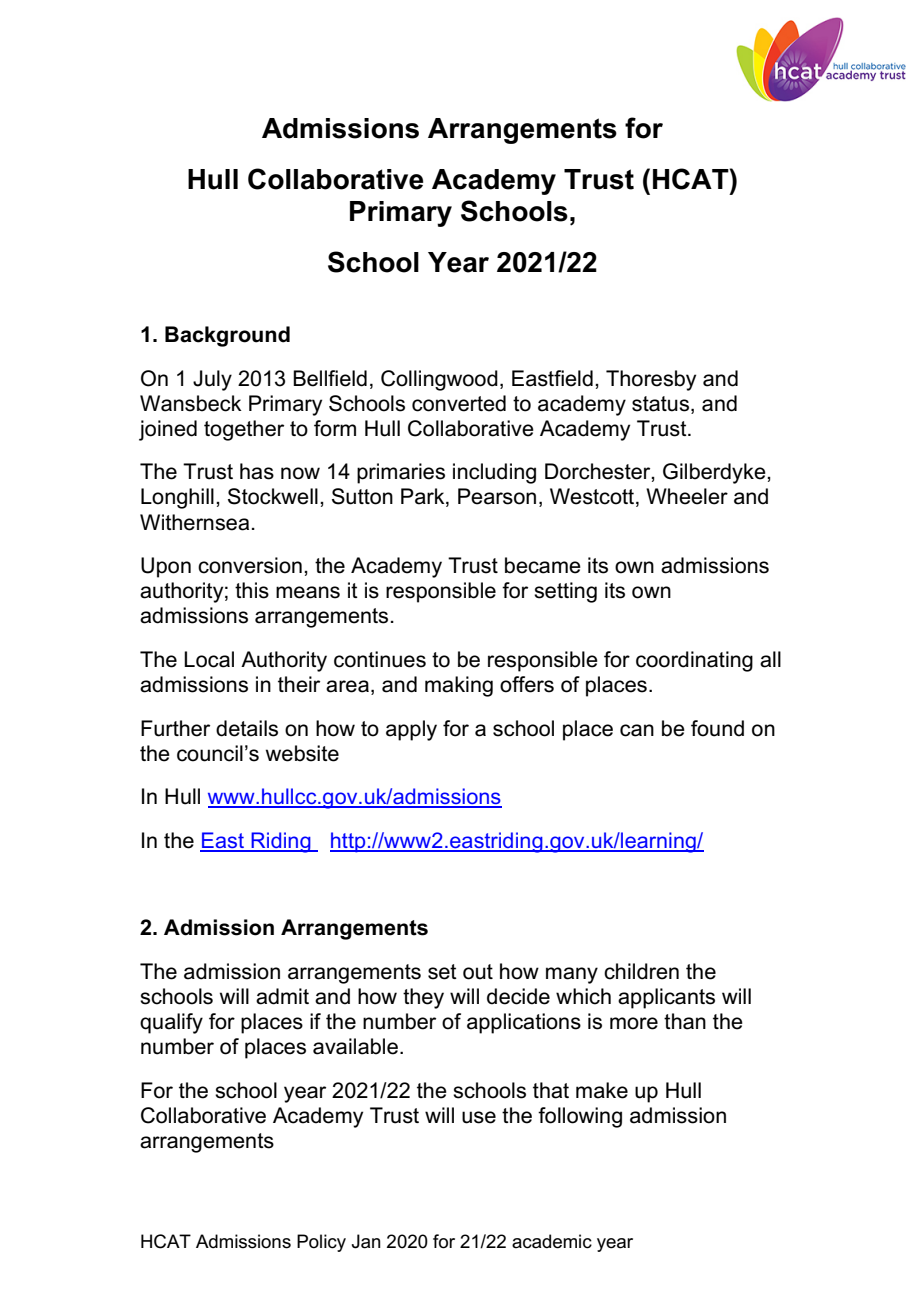 This screenshot has width=924, height=1308. Describe the element at coordinates (552, 1241) in the screenshot. I see `academic` at that location.
